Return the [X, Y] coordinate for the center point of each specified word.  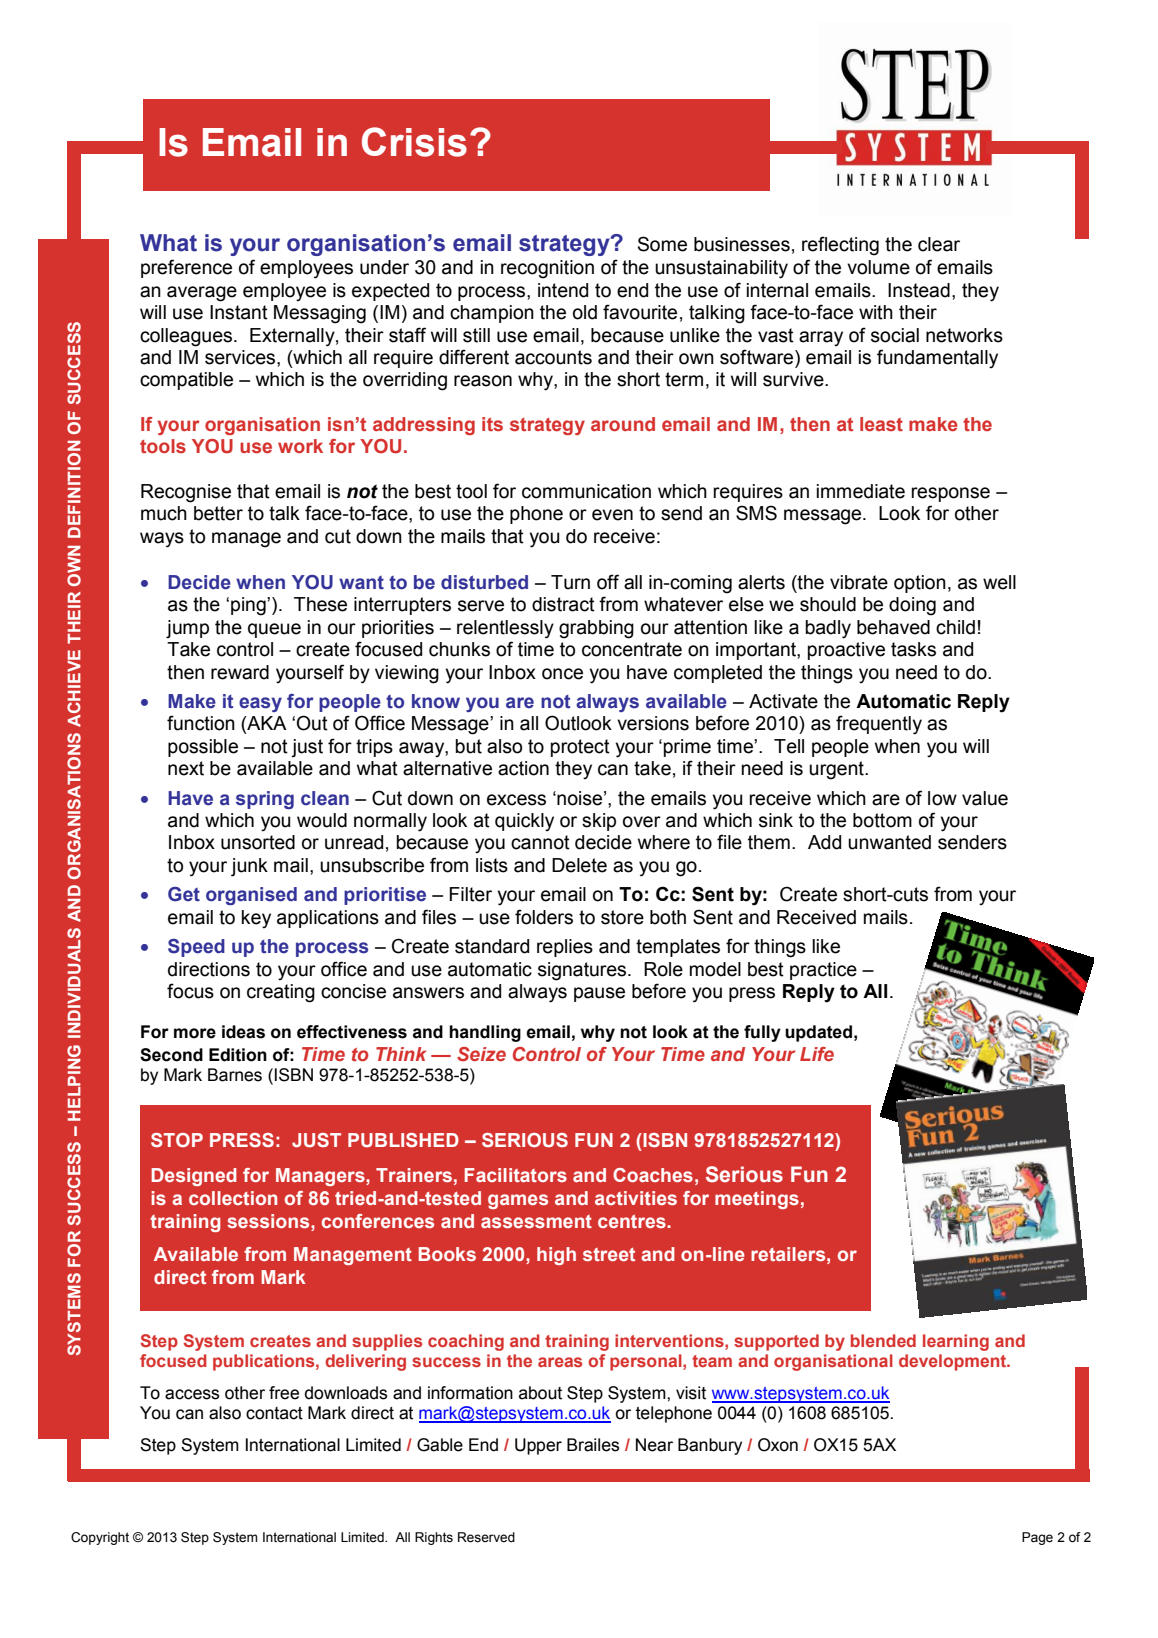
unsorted [258, 842]
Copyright [100, 1538]
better [218, 513]
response [950, 494]
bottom [882, 820]
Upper [538, 1446]
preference [186, 268]
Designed [194, 1177]
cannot [540, 842]
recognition [547, 269]
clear [939, 244]
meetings [757, 1200]
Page [1037, 1538]
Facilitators [516, 1175]
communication [586, 491]
